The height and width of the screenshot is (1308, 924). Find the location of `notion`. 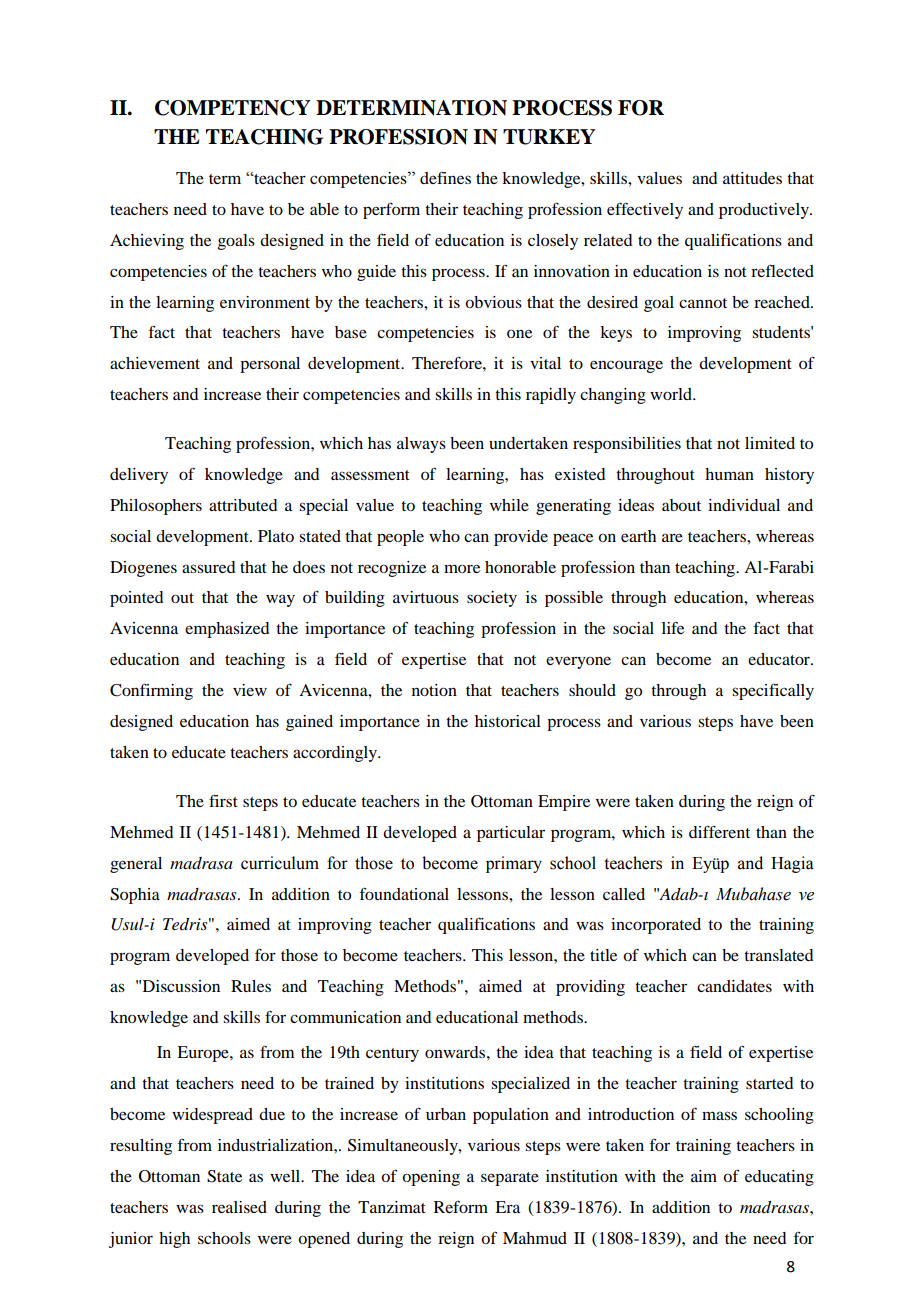

notion is located at coordinates (434, 690).
